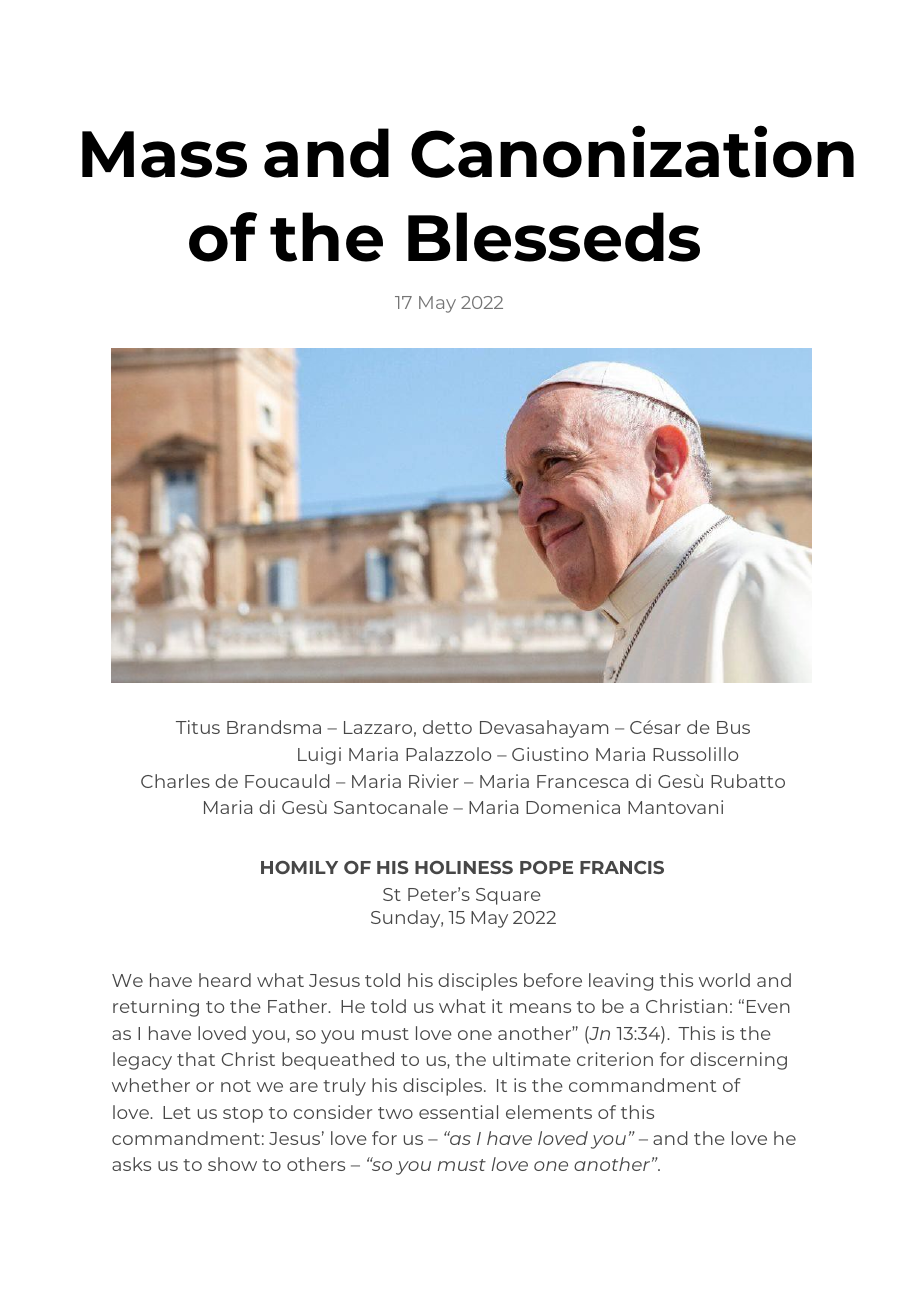 The height and width of the page is (1307, 924). What do you see at coordinates (458, 1112) in the page?
I see `essential` at bounding box center [458, 1112].
